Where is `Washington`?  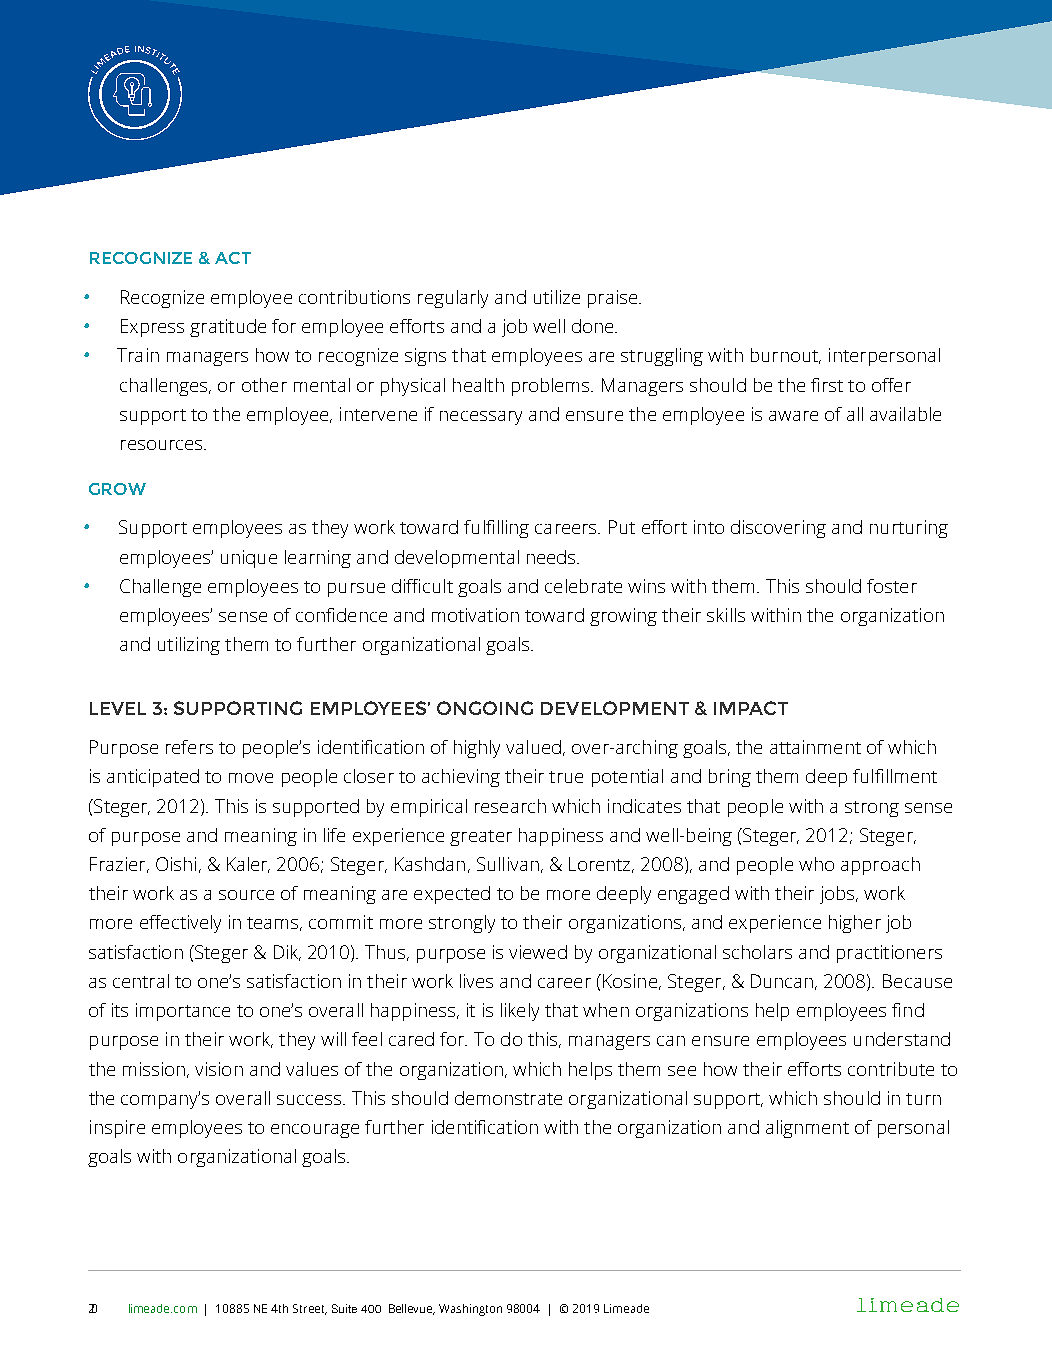 Washington is located at coordinates (470, 1310).
